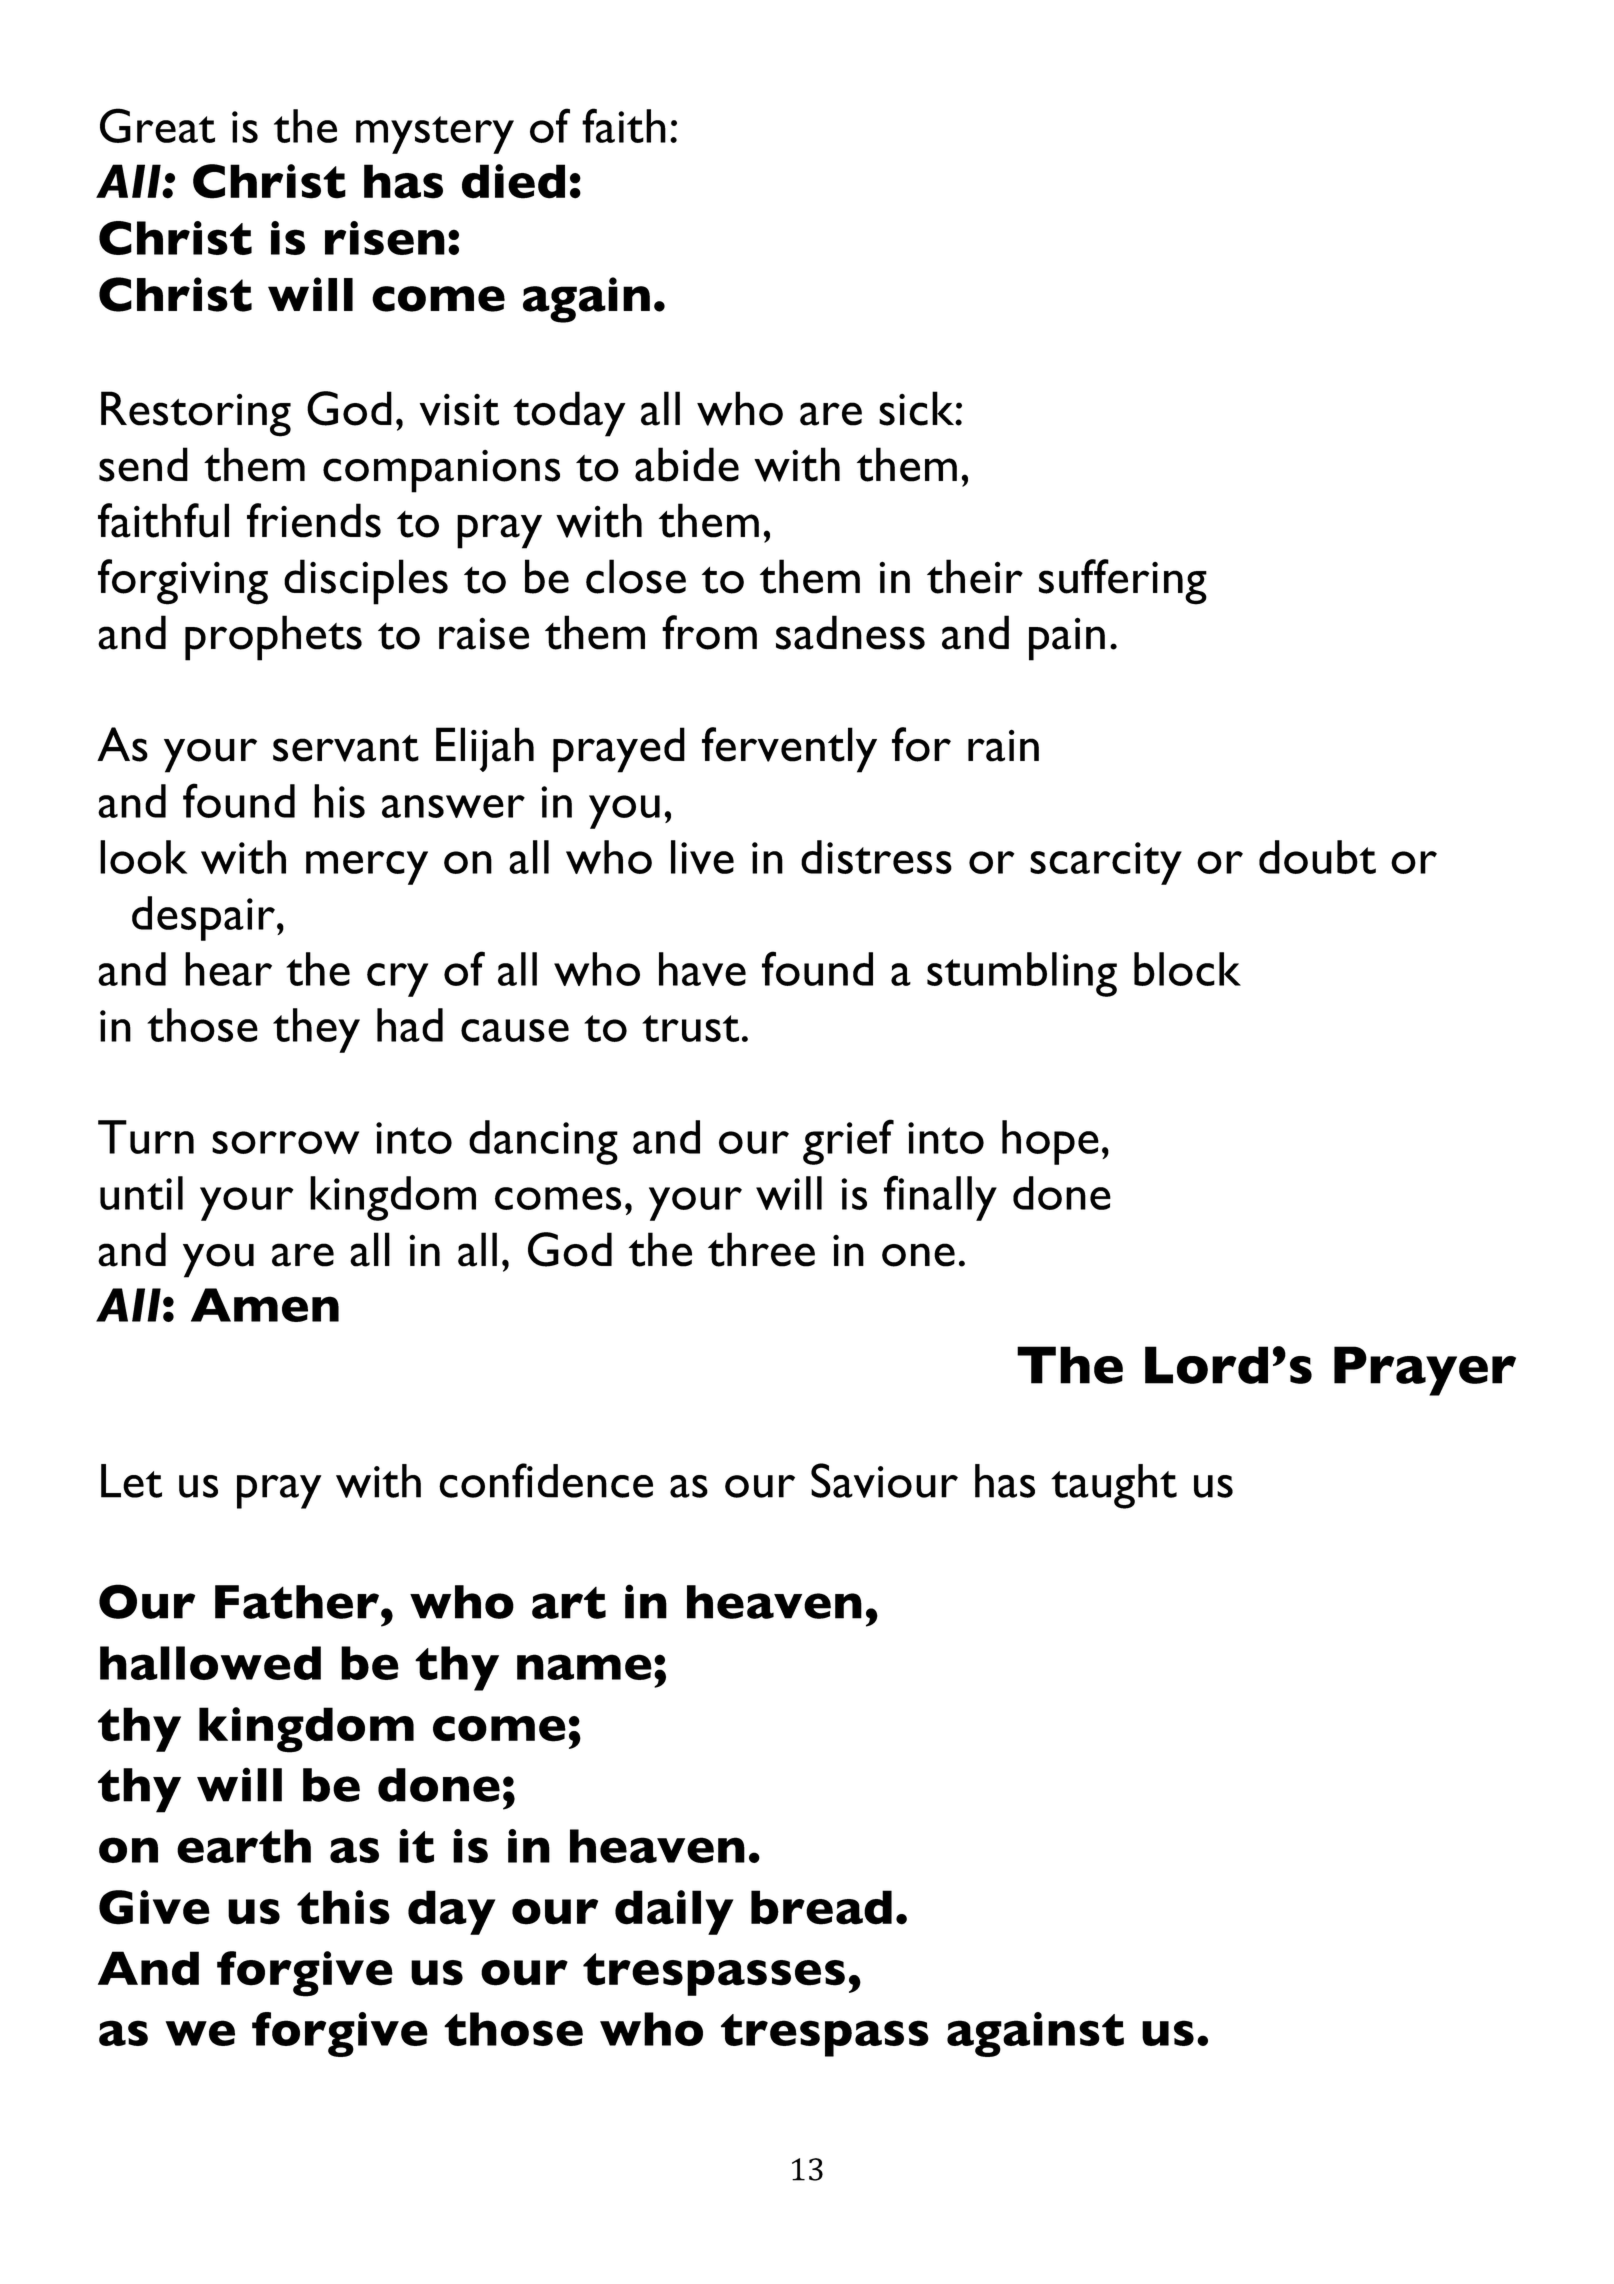 This document has width=1614, height=2284. I want to click on earth, so click(244, 1846).
